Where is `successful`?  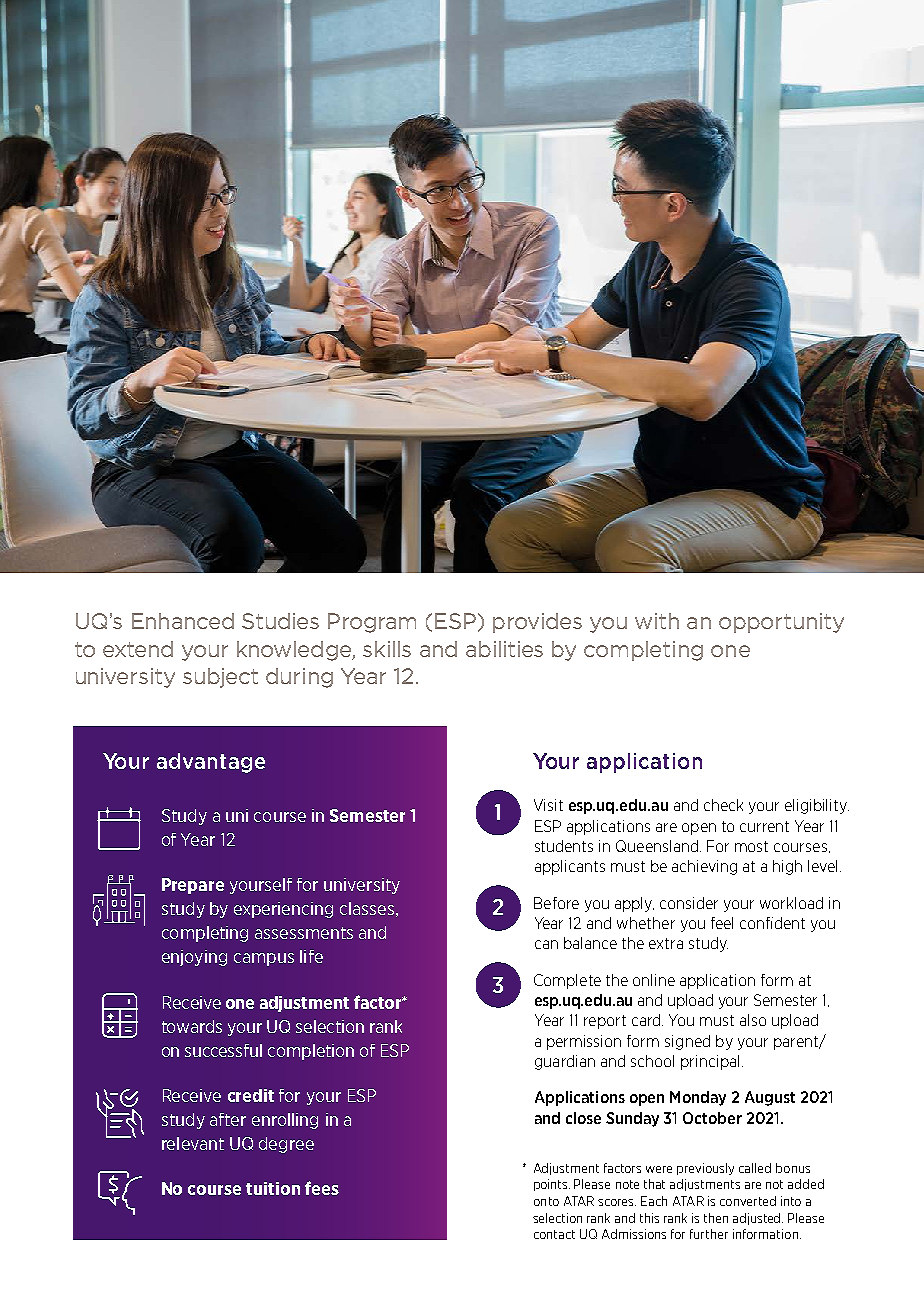 successful is located at coordinates (223, 1050).
